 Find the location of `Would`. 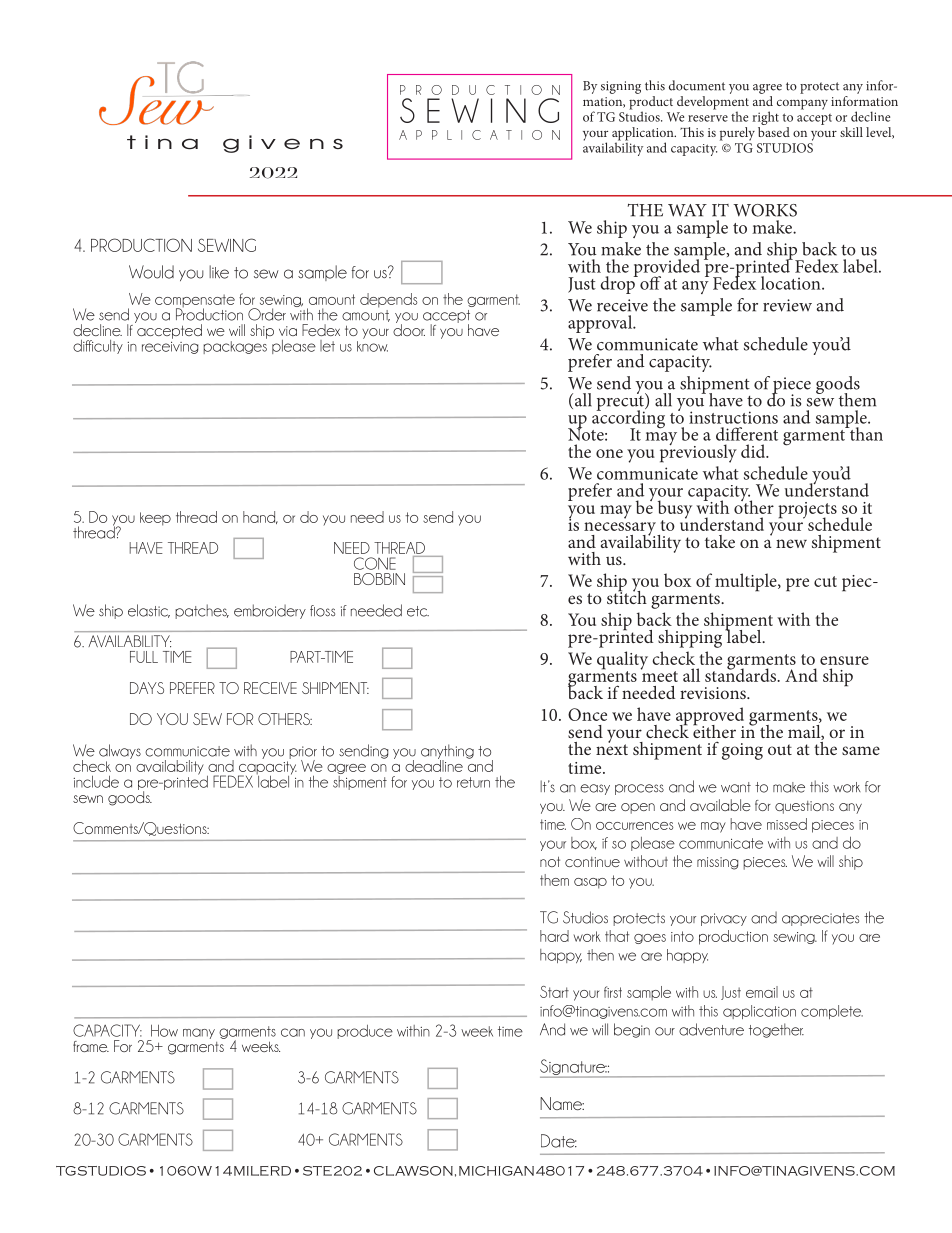

Would is located at coordinates (151, 272).
